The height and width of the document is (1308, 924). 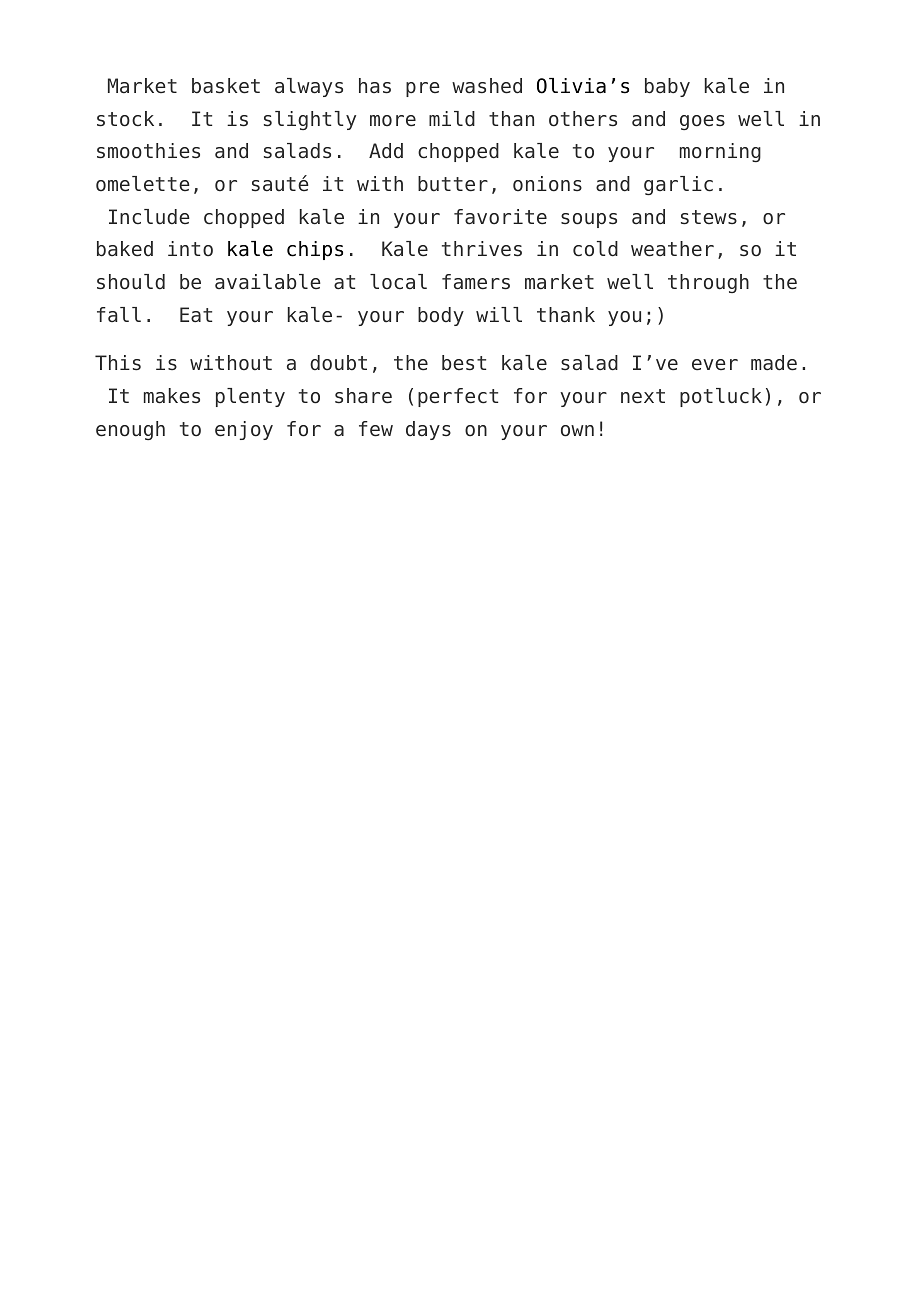 I want to click on weather, so click(x=672, y=249).
